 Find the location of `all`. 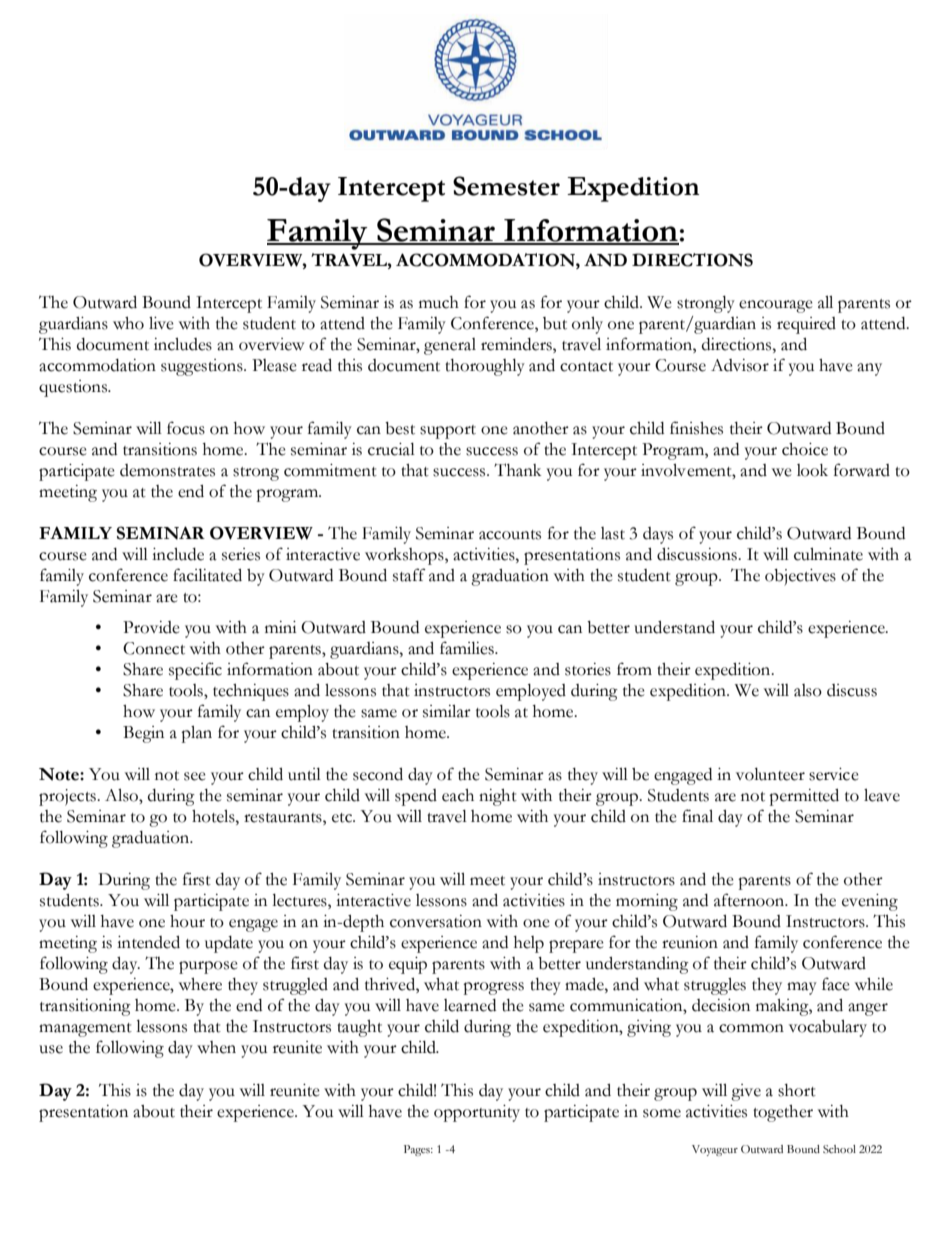

all is located at coordinates (825, 302).
